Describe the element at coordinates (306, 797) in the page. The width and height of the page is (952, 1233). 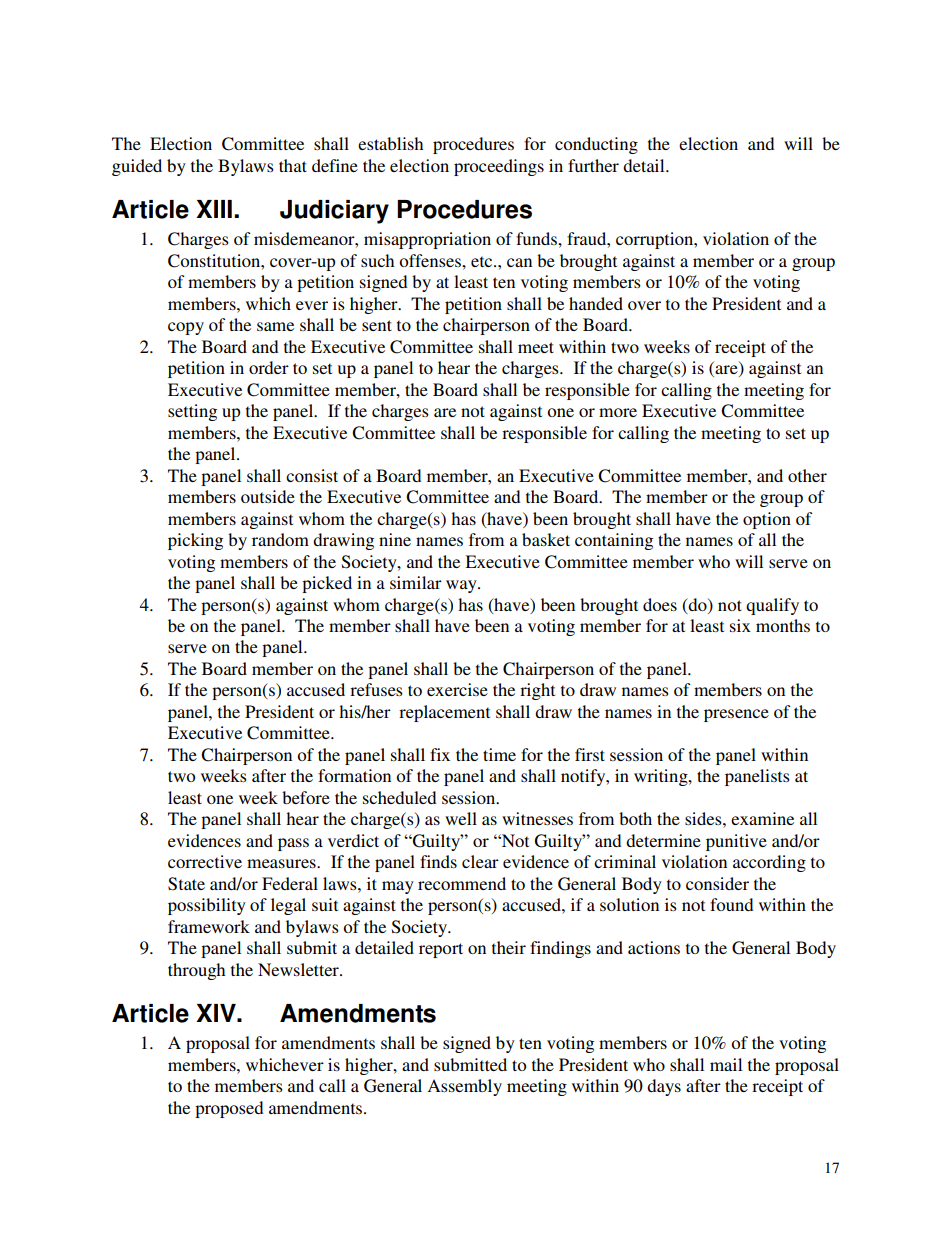
I see `before` at that location.
